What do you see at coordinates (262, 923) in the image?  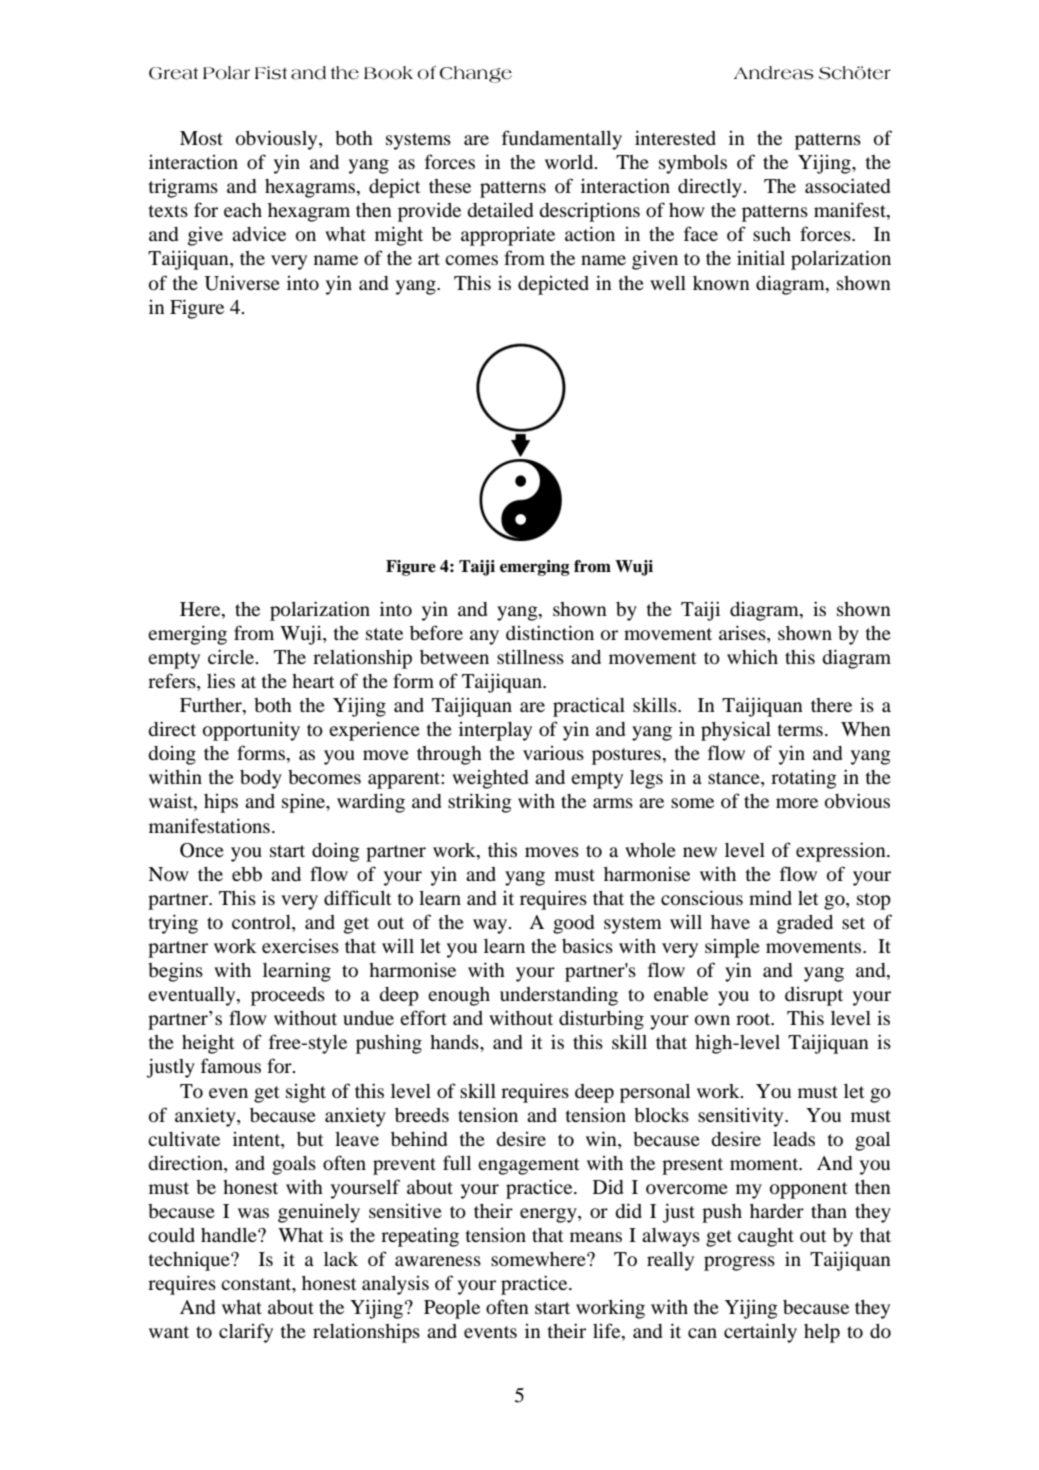 I see `control` at bounding box center [262, 923].
